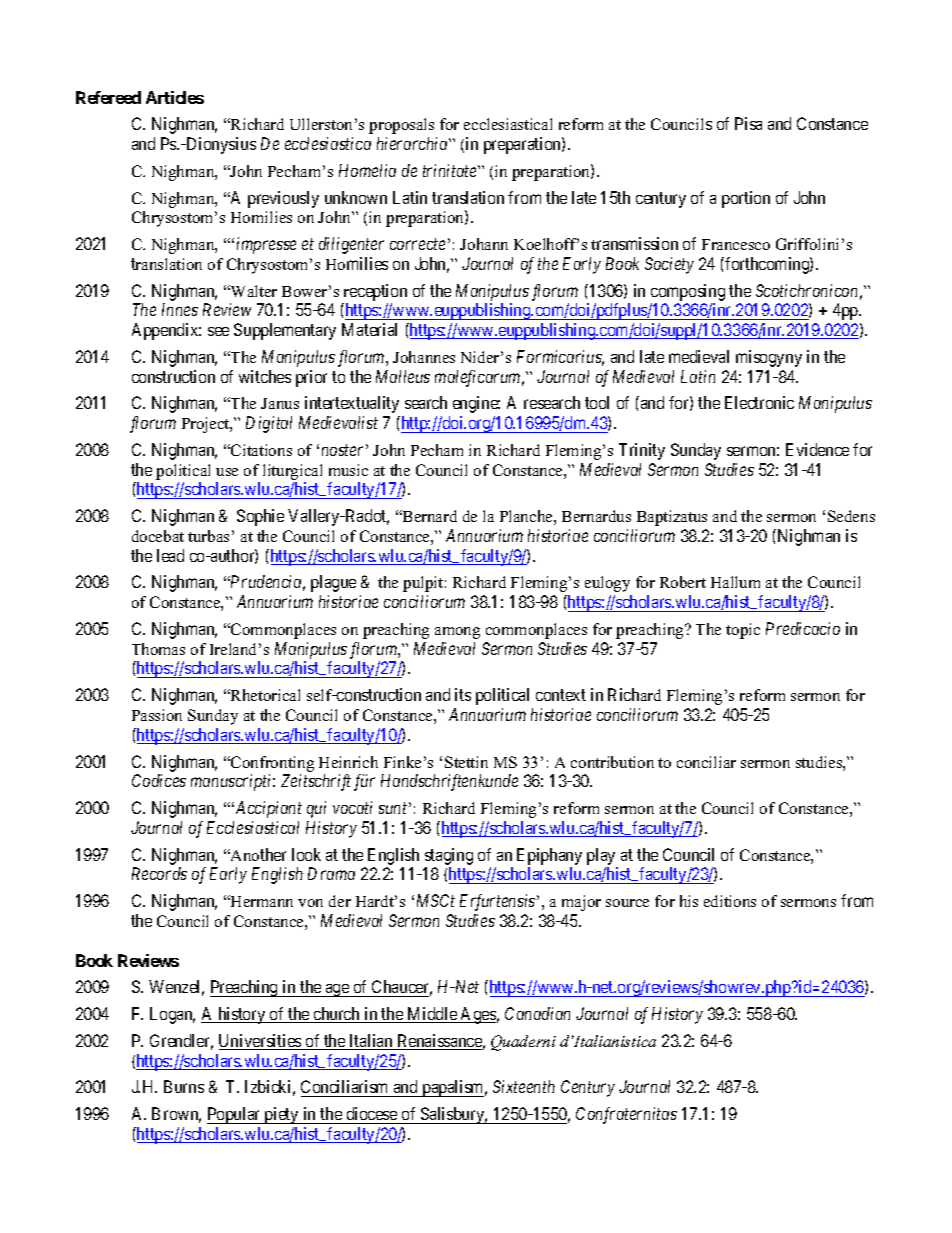 This image has height=1233, width=952. What do you see at coordinates (524, 1086) in the image?
I see `Sixteenth` at bounding box center [524, 1086].
